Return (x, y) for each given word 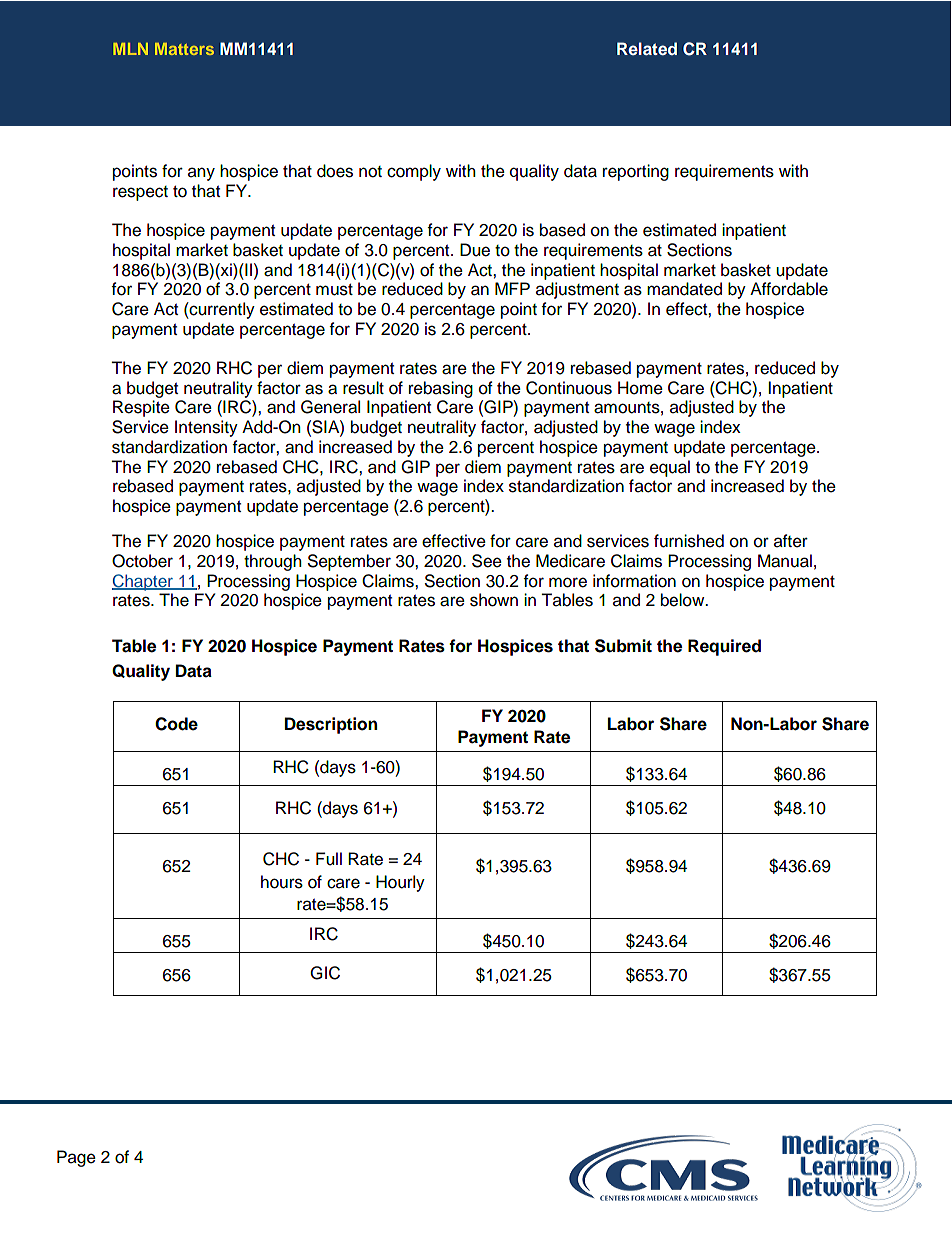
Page (76, 1158)
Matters (184, 49)
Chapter (143, 582)
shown (494, 600)
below (684, 600)
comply (414, 172)
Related (647, 48)
